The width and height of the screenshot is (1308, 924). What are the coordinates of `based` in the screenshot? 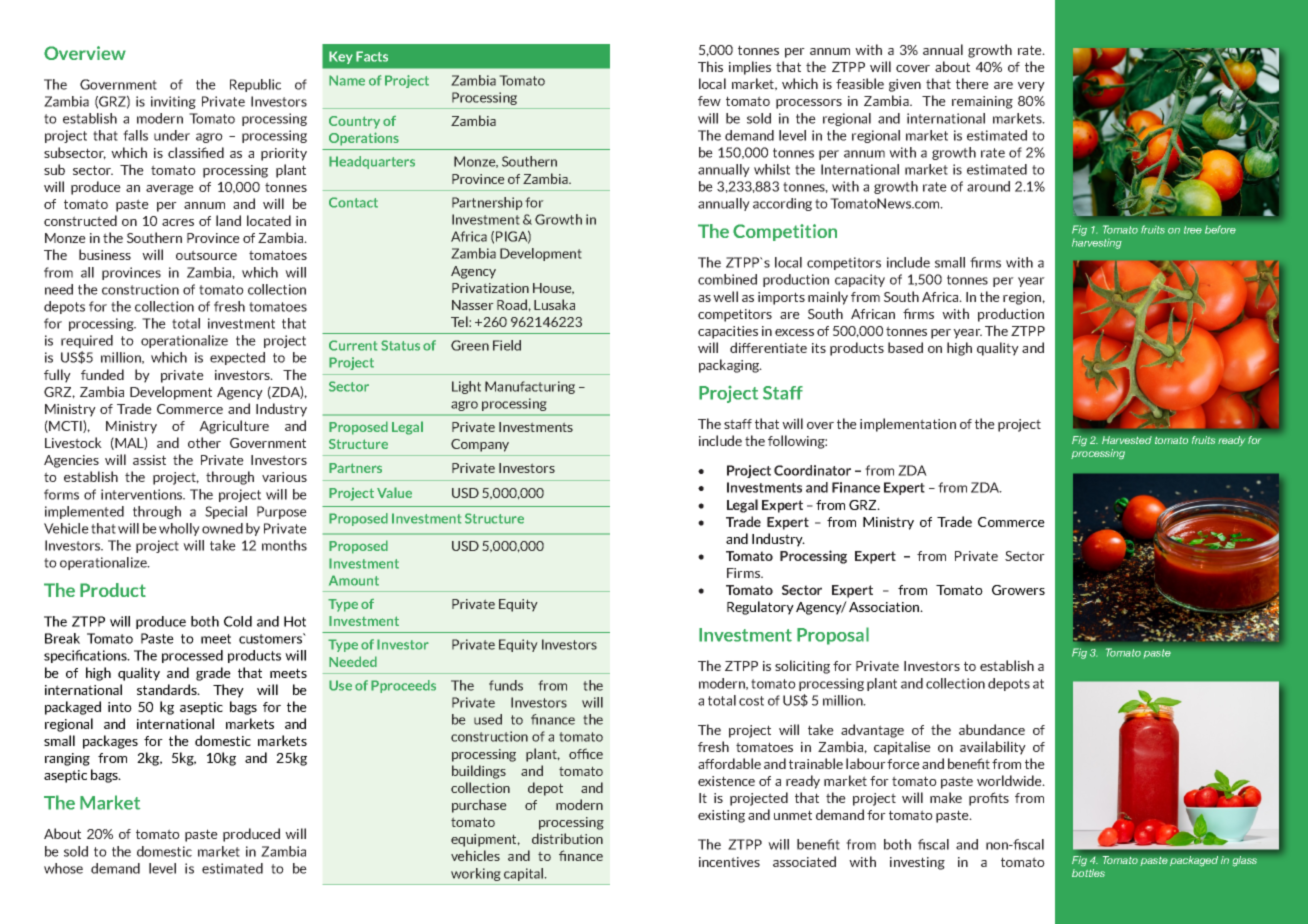 It's located at (905, 347).
